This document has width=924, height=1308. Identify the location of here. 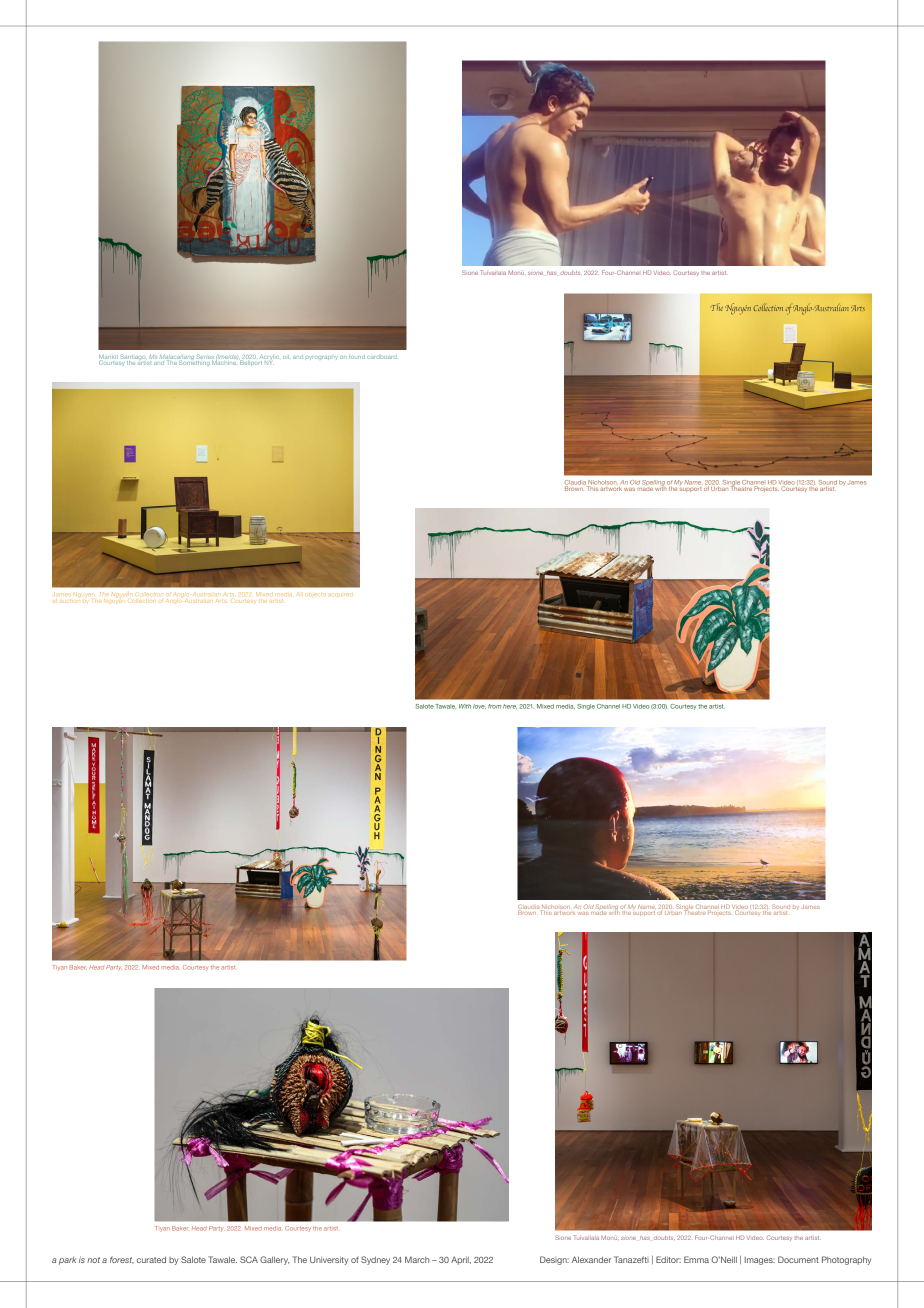
(510, 706).
